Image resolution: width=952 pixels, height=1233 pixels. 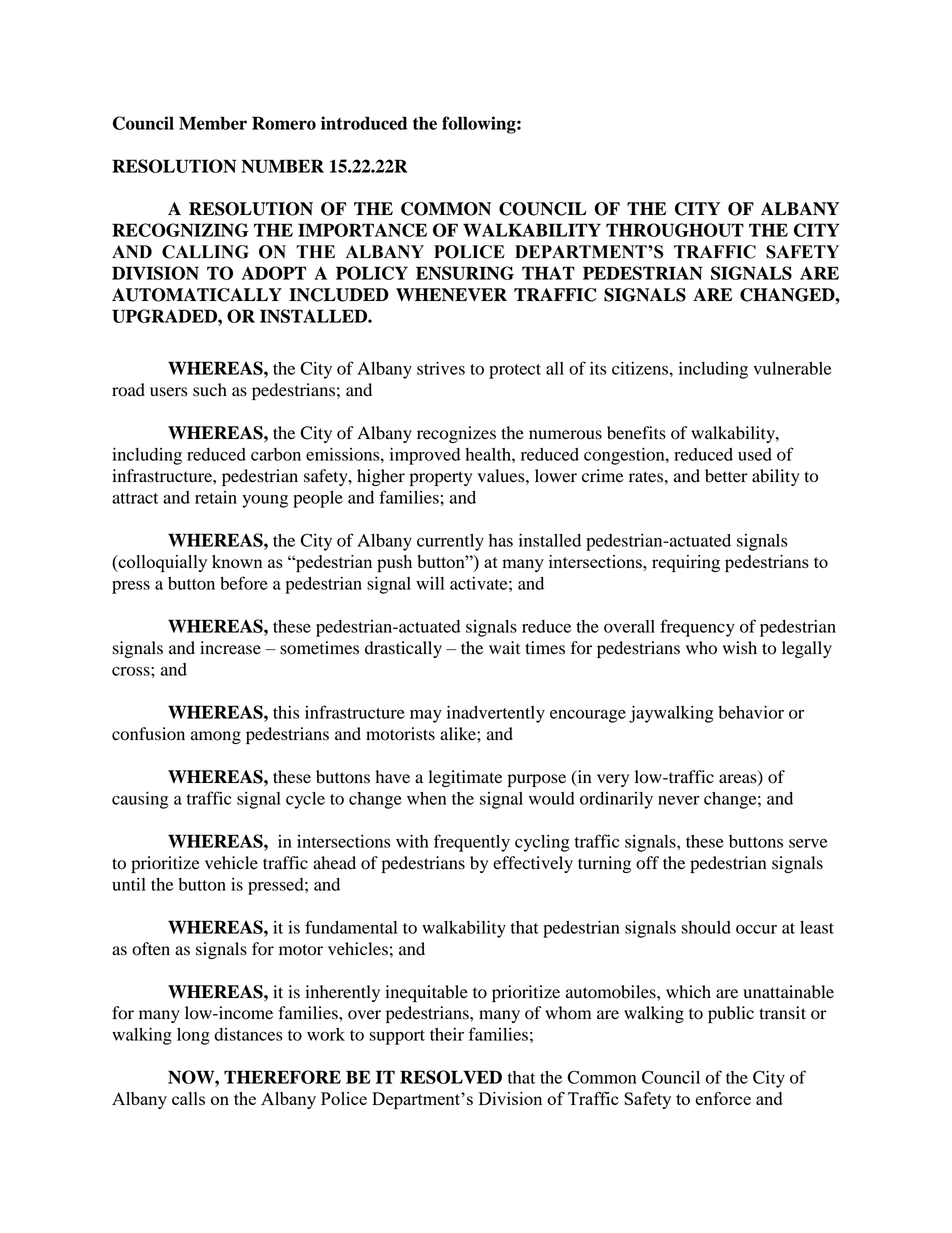 I want to click on before, so click(x=244, y=583).
